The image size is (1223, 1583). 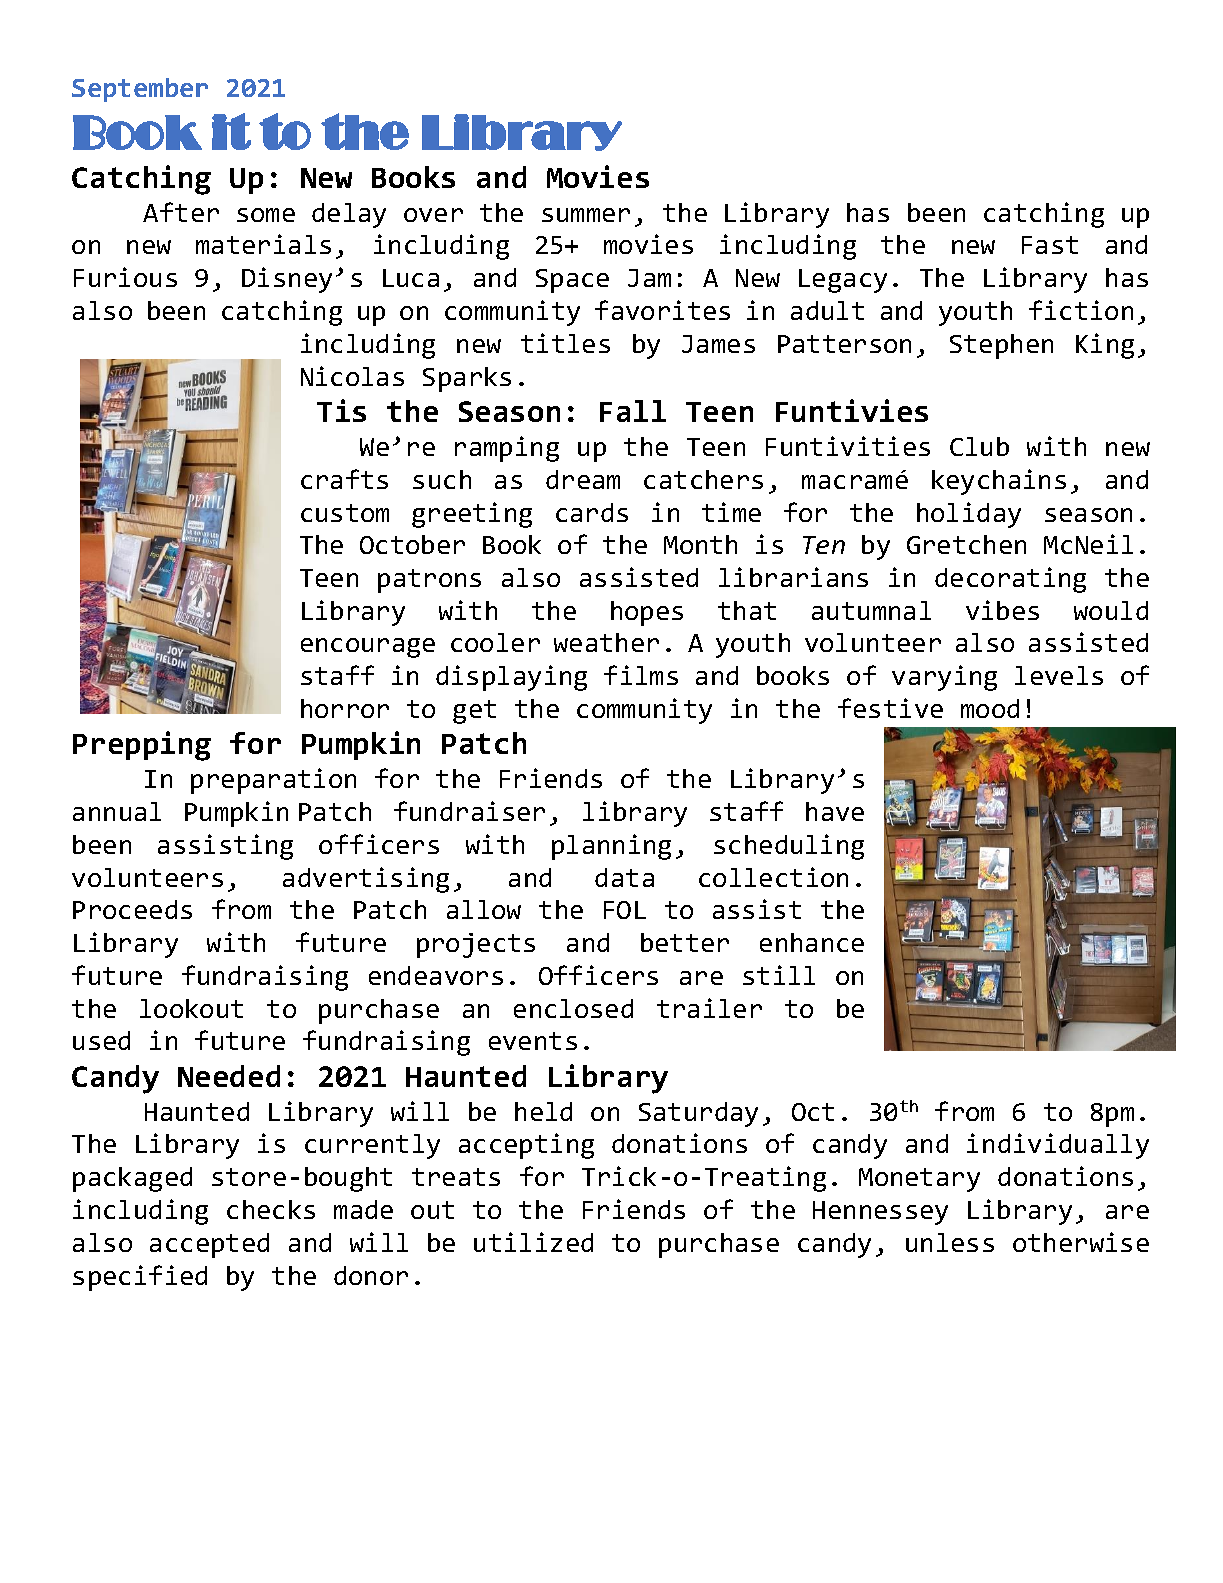 What do you see at coordinates (345, 708) in the document?
I see `horror` at bounding box center [345, 708].
